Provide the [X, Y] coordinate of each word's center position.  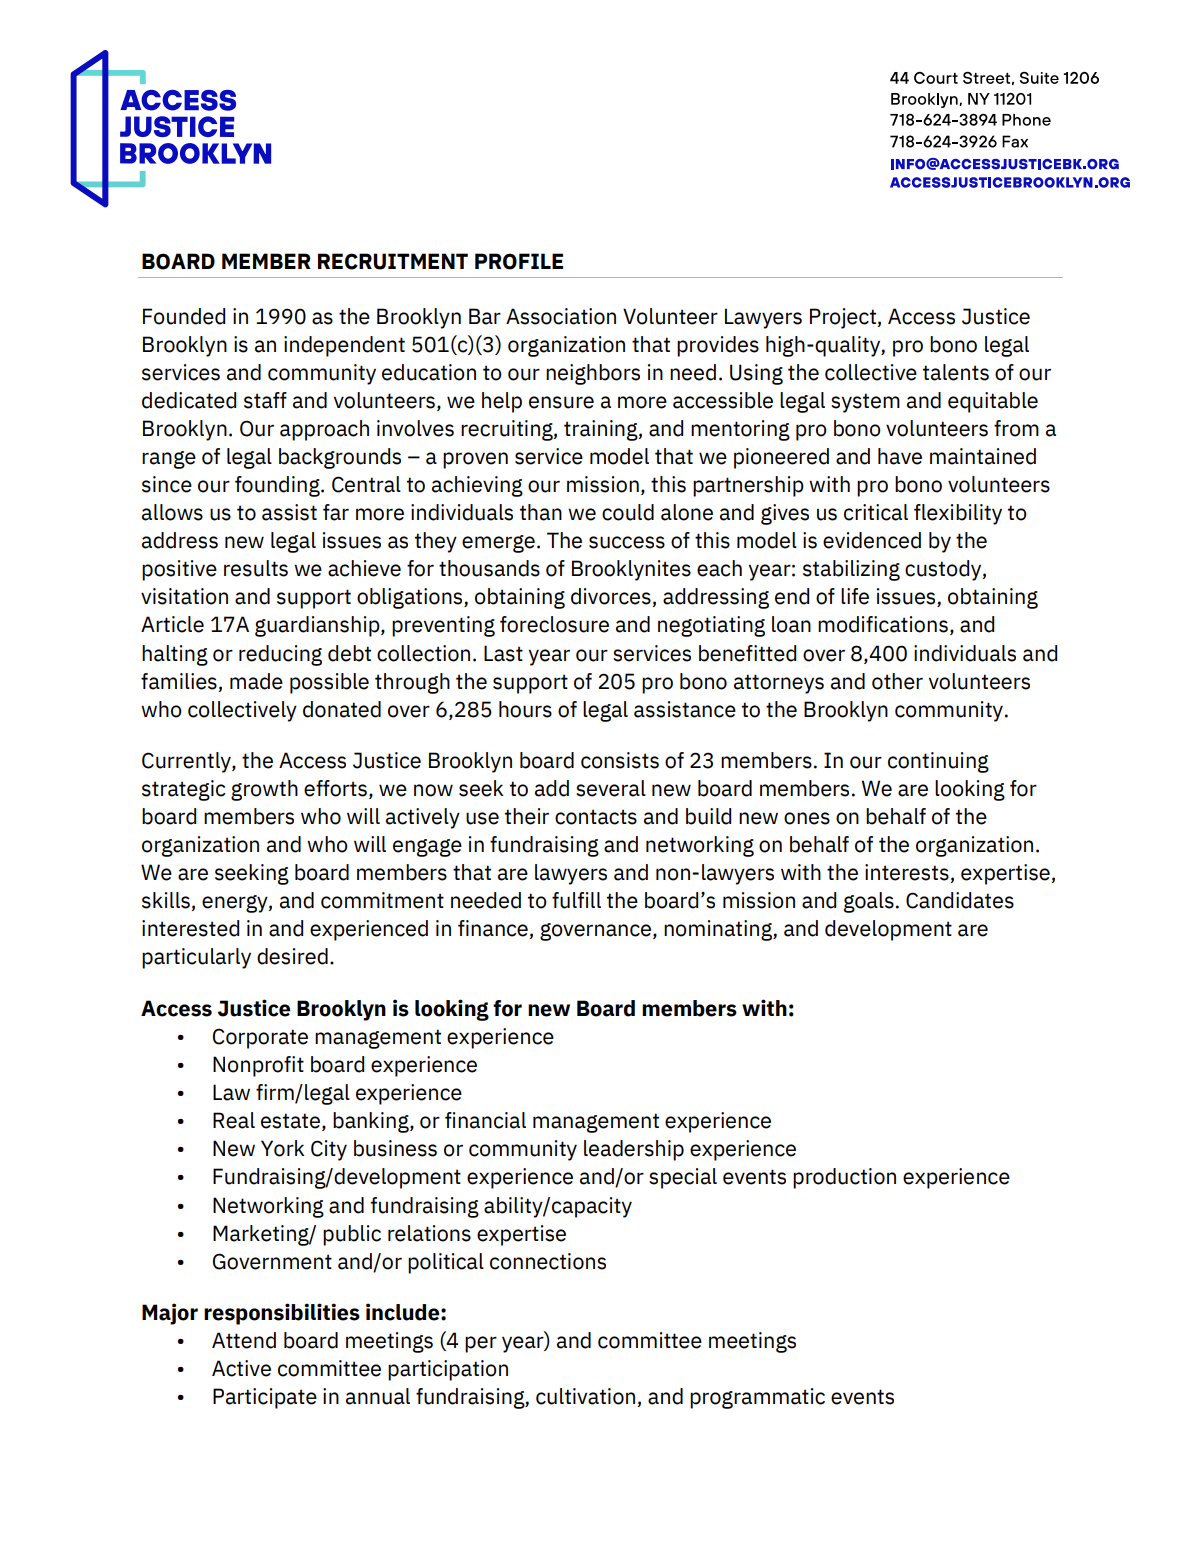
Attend [244, 1340]
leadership [634, 1150]
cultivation [587, 1397]
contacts [596, 817]
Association [561, 316]
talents [956, 372]
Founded [184, 316]
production [844, 1178]
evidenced [872, 540]
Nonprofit [258, 1066]
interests [908, 873]
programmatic [757, 1398]
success [627, 542]
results [256, 568]
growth [264, 790]
